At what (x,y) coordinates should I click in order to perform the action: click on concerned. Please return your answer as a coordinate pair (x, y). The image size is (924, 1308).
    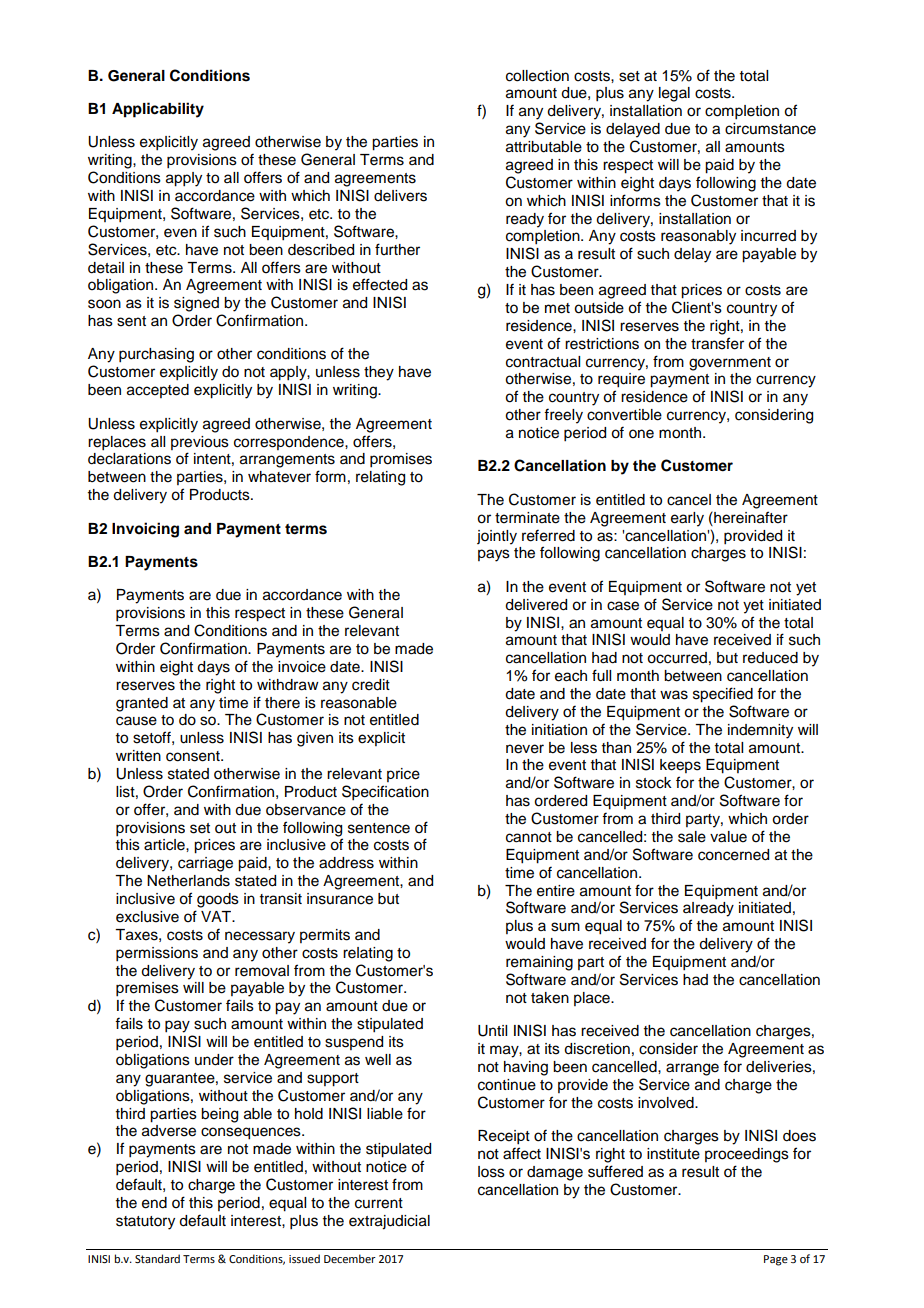
    Looking at the image, I should click on (733, 855).
